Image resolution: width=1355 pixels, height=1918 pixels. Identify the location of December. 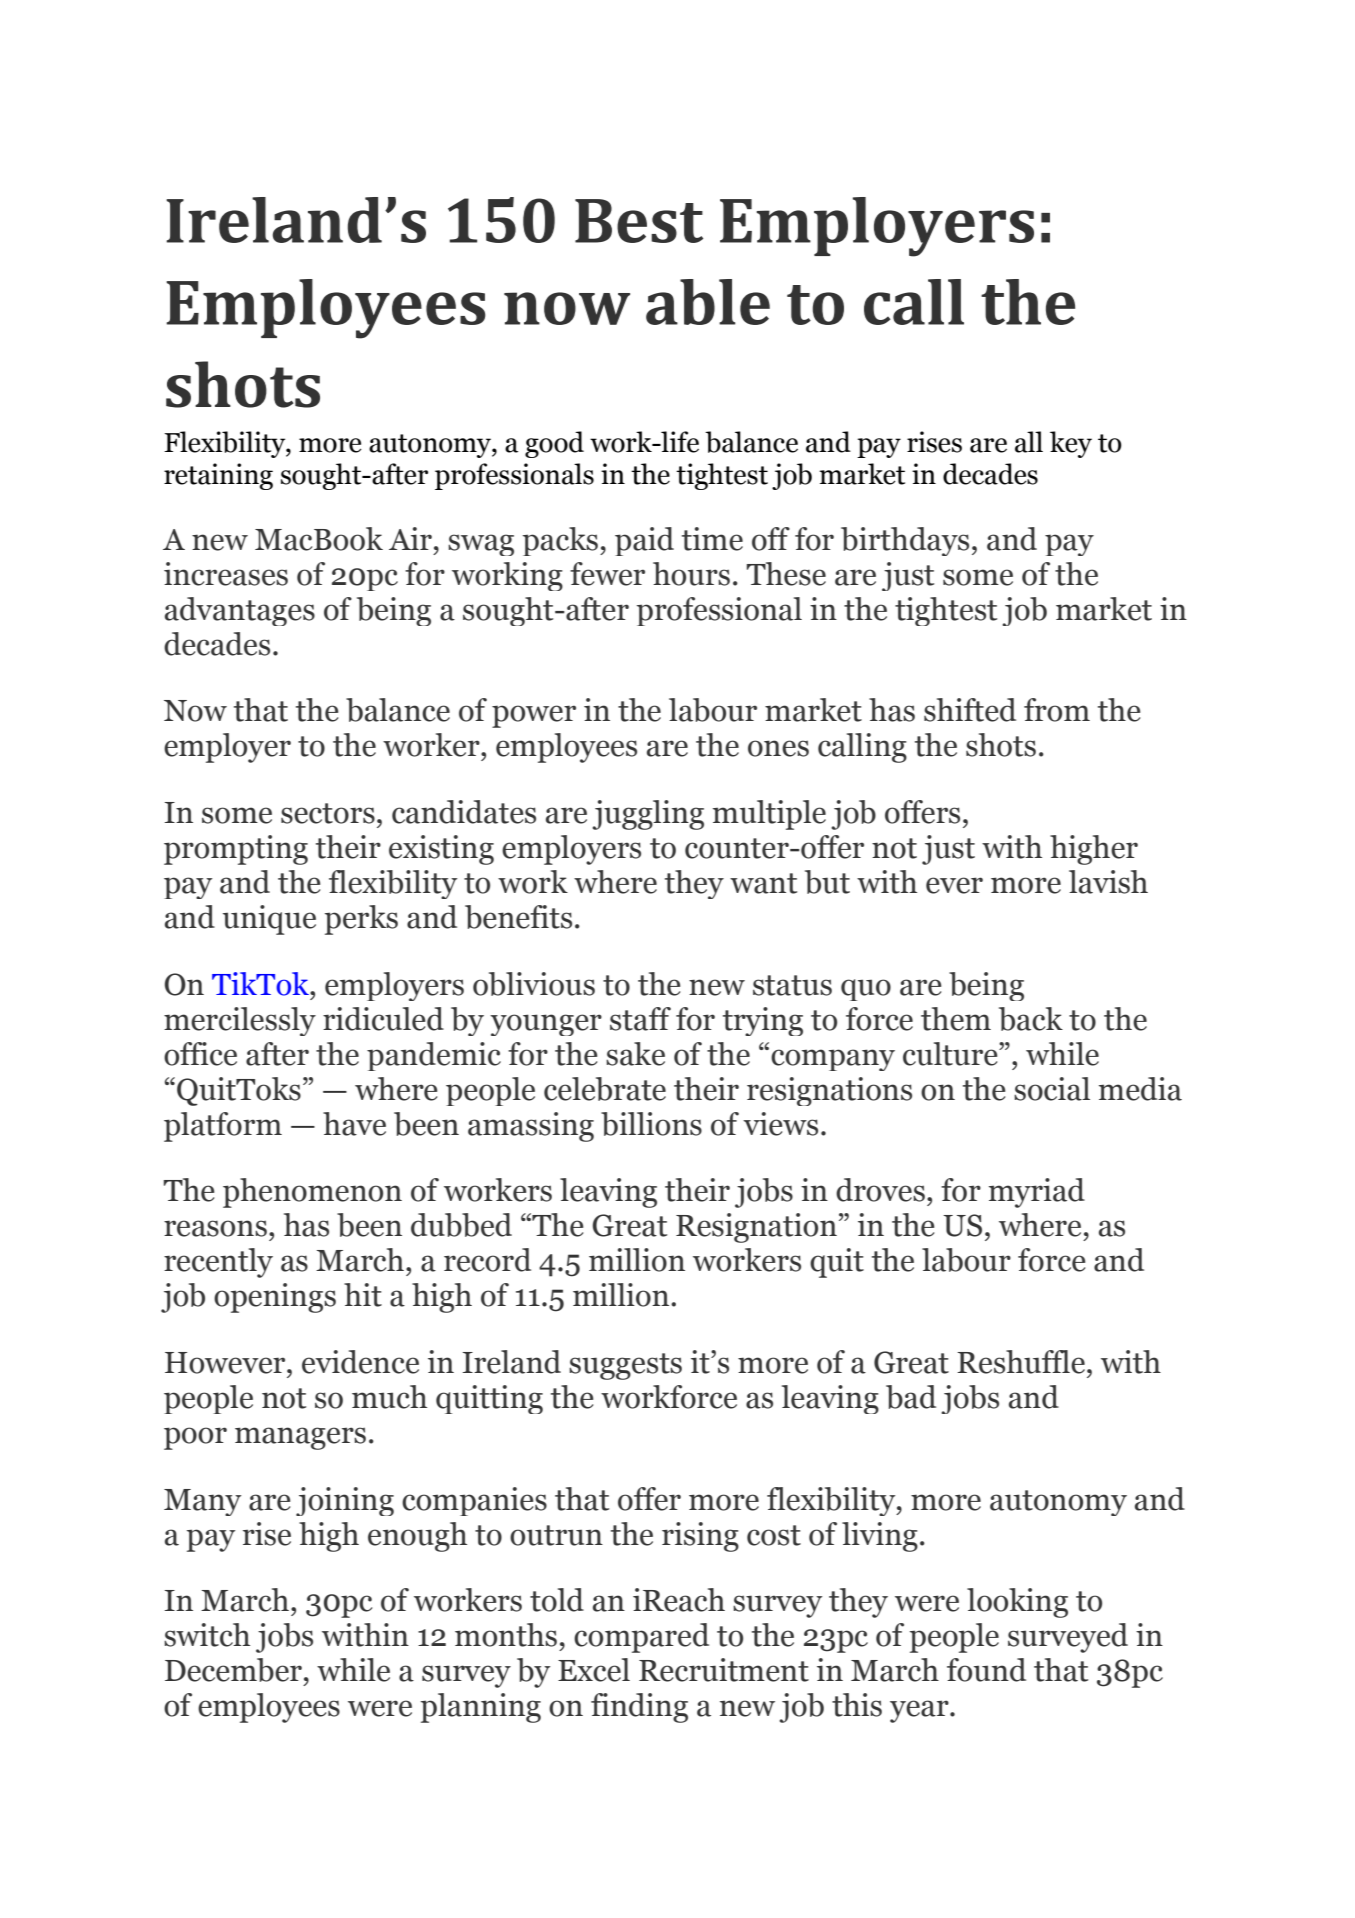
(233, 1670).
